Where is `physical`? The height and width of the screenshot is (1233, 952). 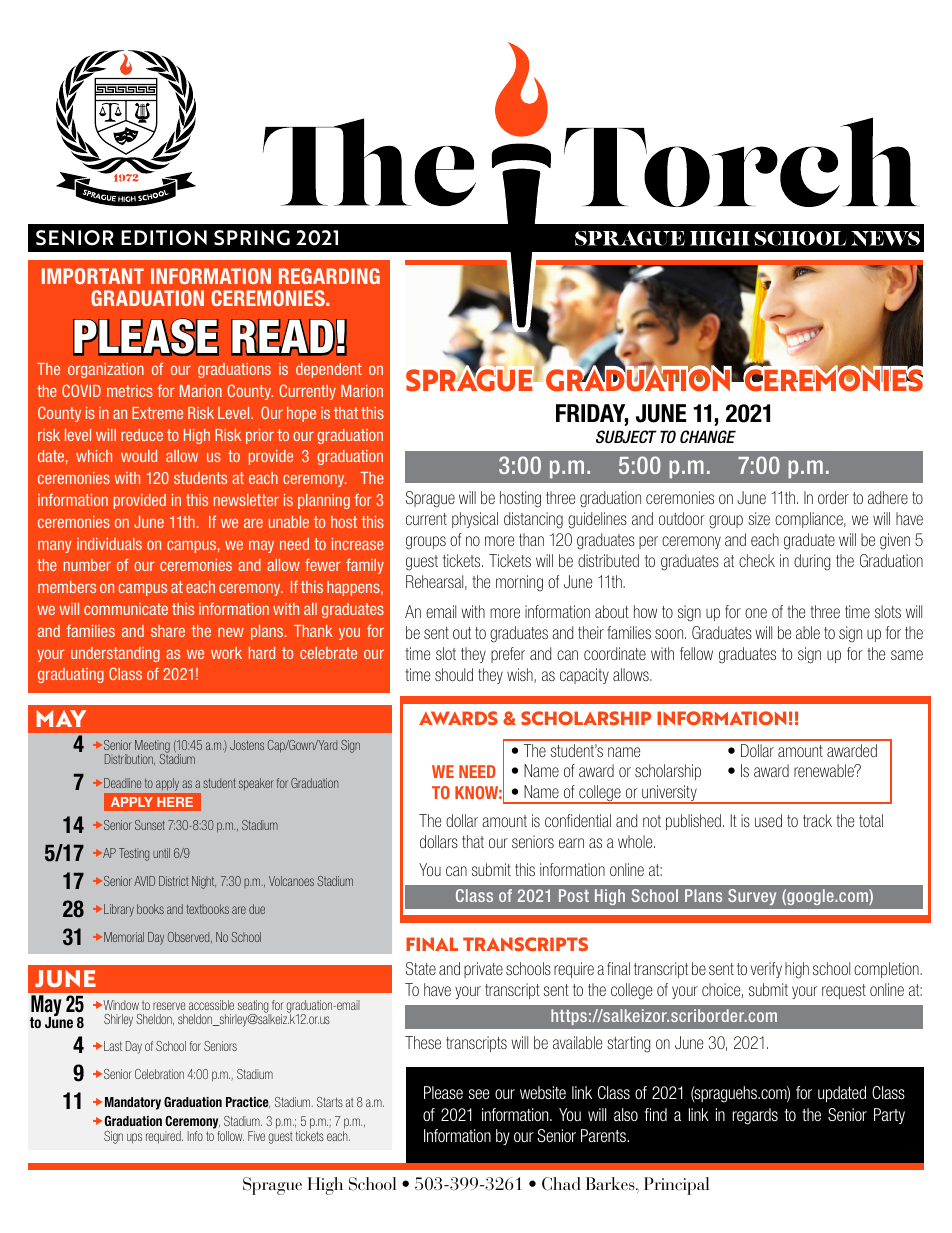
physical is located at coordinates (475, 520).
